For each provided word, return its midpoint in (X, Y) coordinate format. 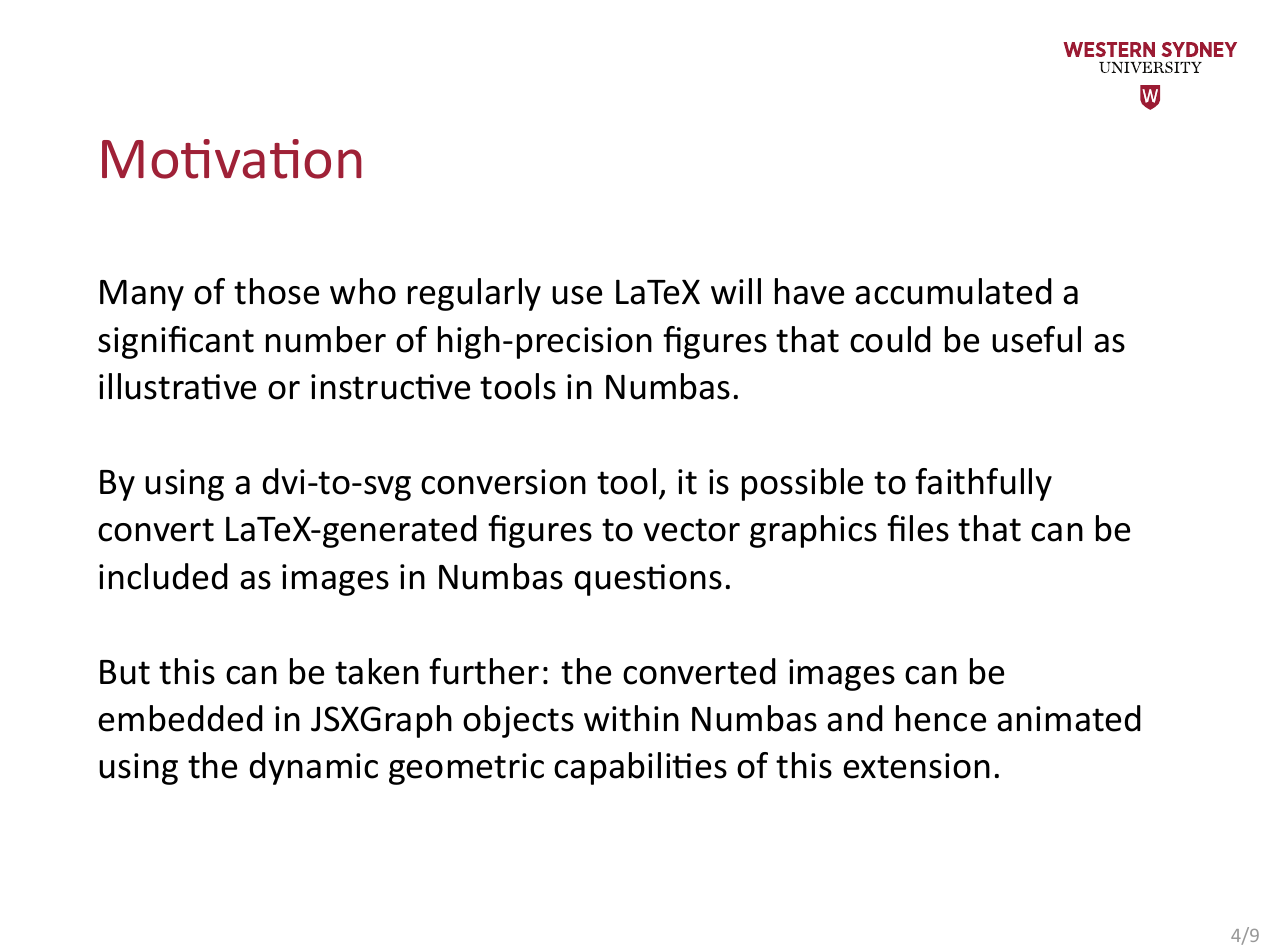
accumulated (953, 291)
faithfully (983, 484)
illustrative (177, 386)
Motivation (232, 159)
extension (916, 766)
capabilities (640, 768)
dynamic (314, 768)
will (736, 291)
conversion (503, 482)
